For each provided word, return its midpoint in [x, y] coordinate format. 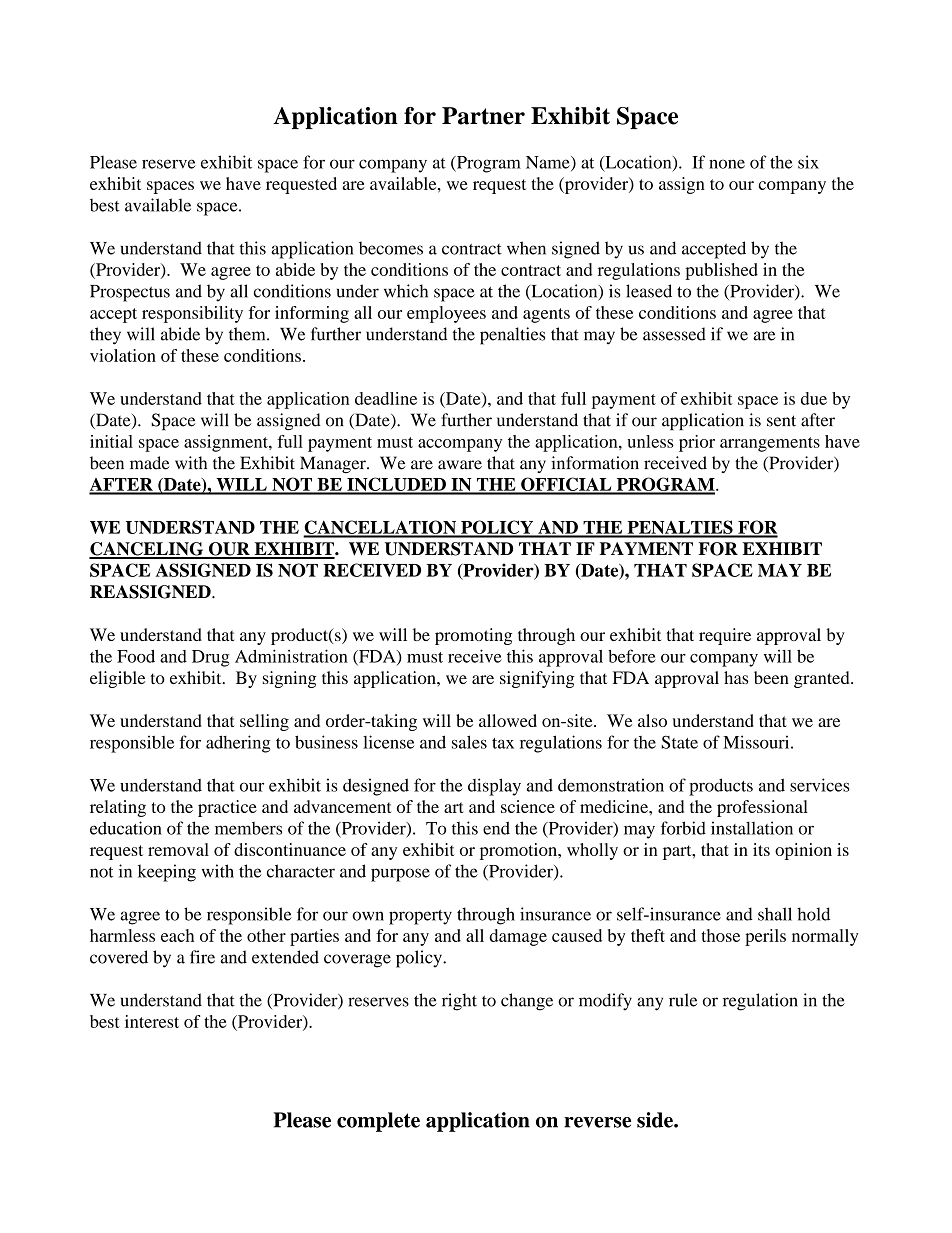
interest [152, 1021]
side [656, 1120]
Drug [211, 658]
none [727, 164]
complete [378, 1122]
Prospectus [130, 293]
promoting [473, 636]
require [725, 636]
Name [549, 163]
